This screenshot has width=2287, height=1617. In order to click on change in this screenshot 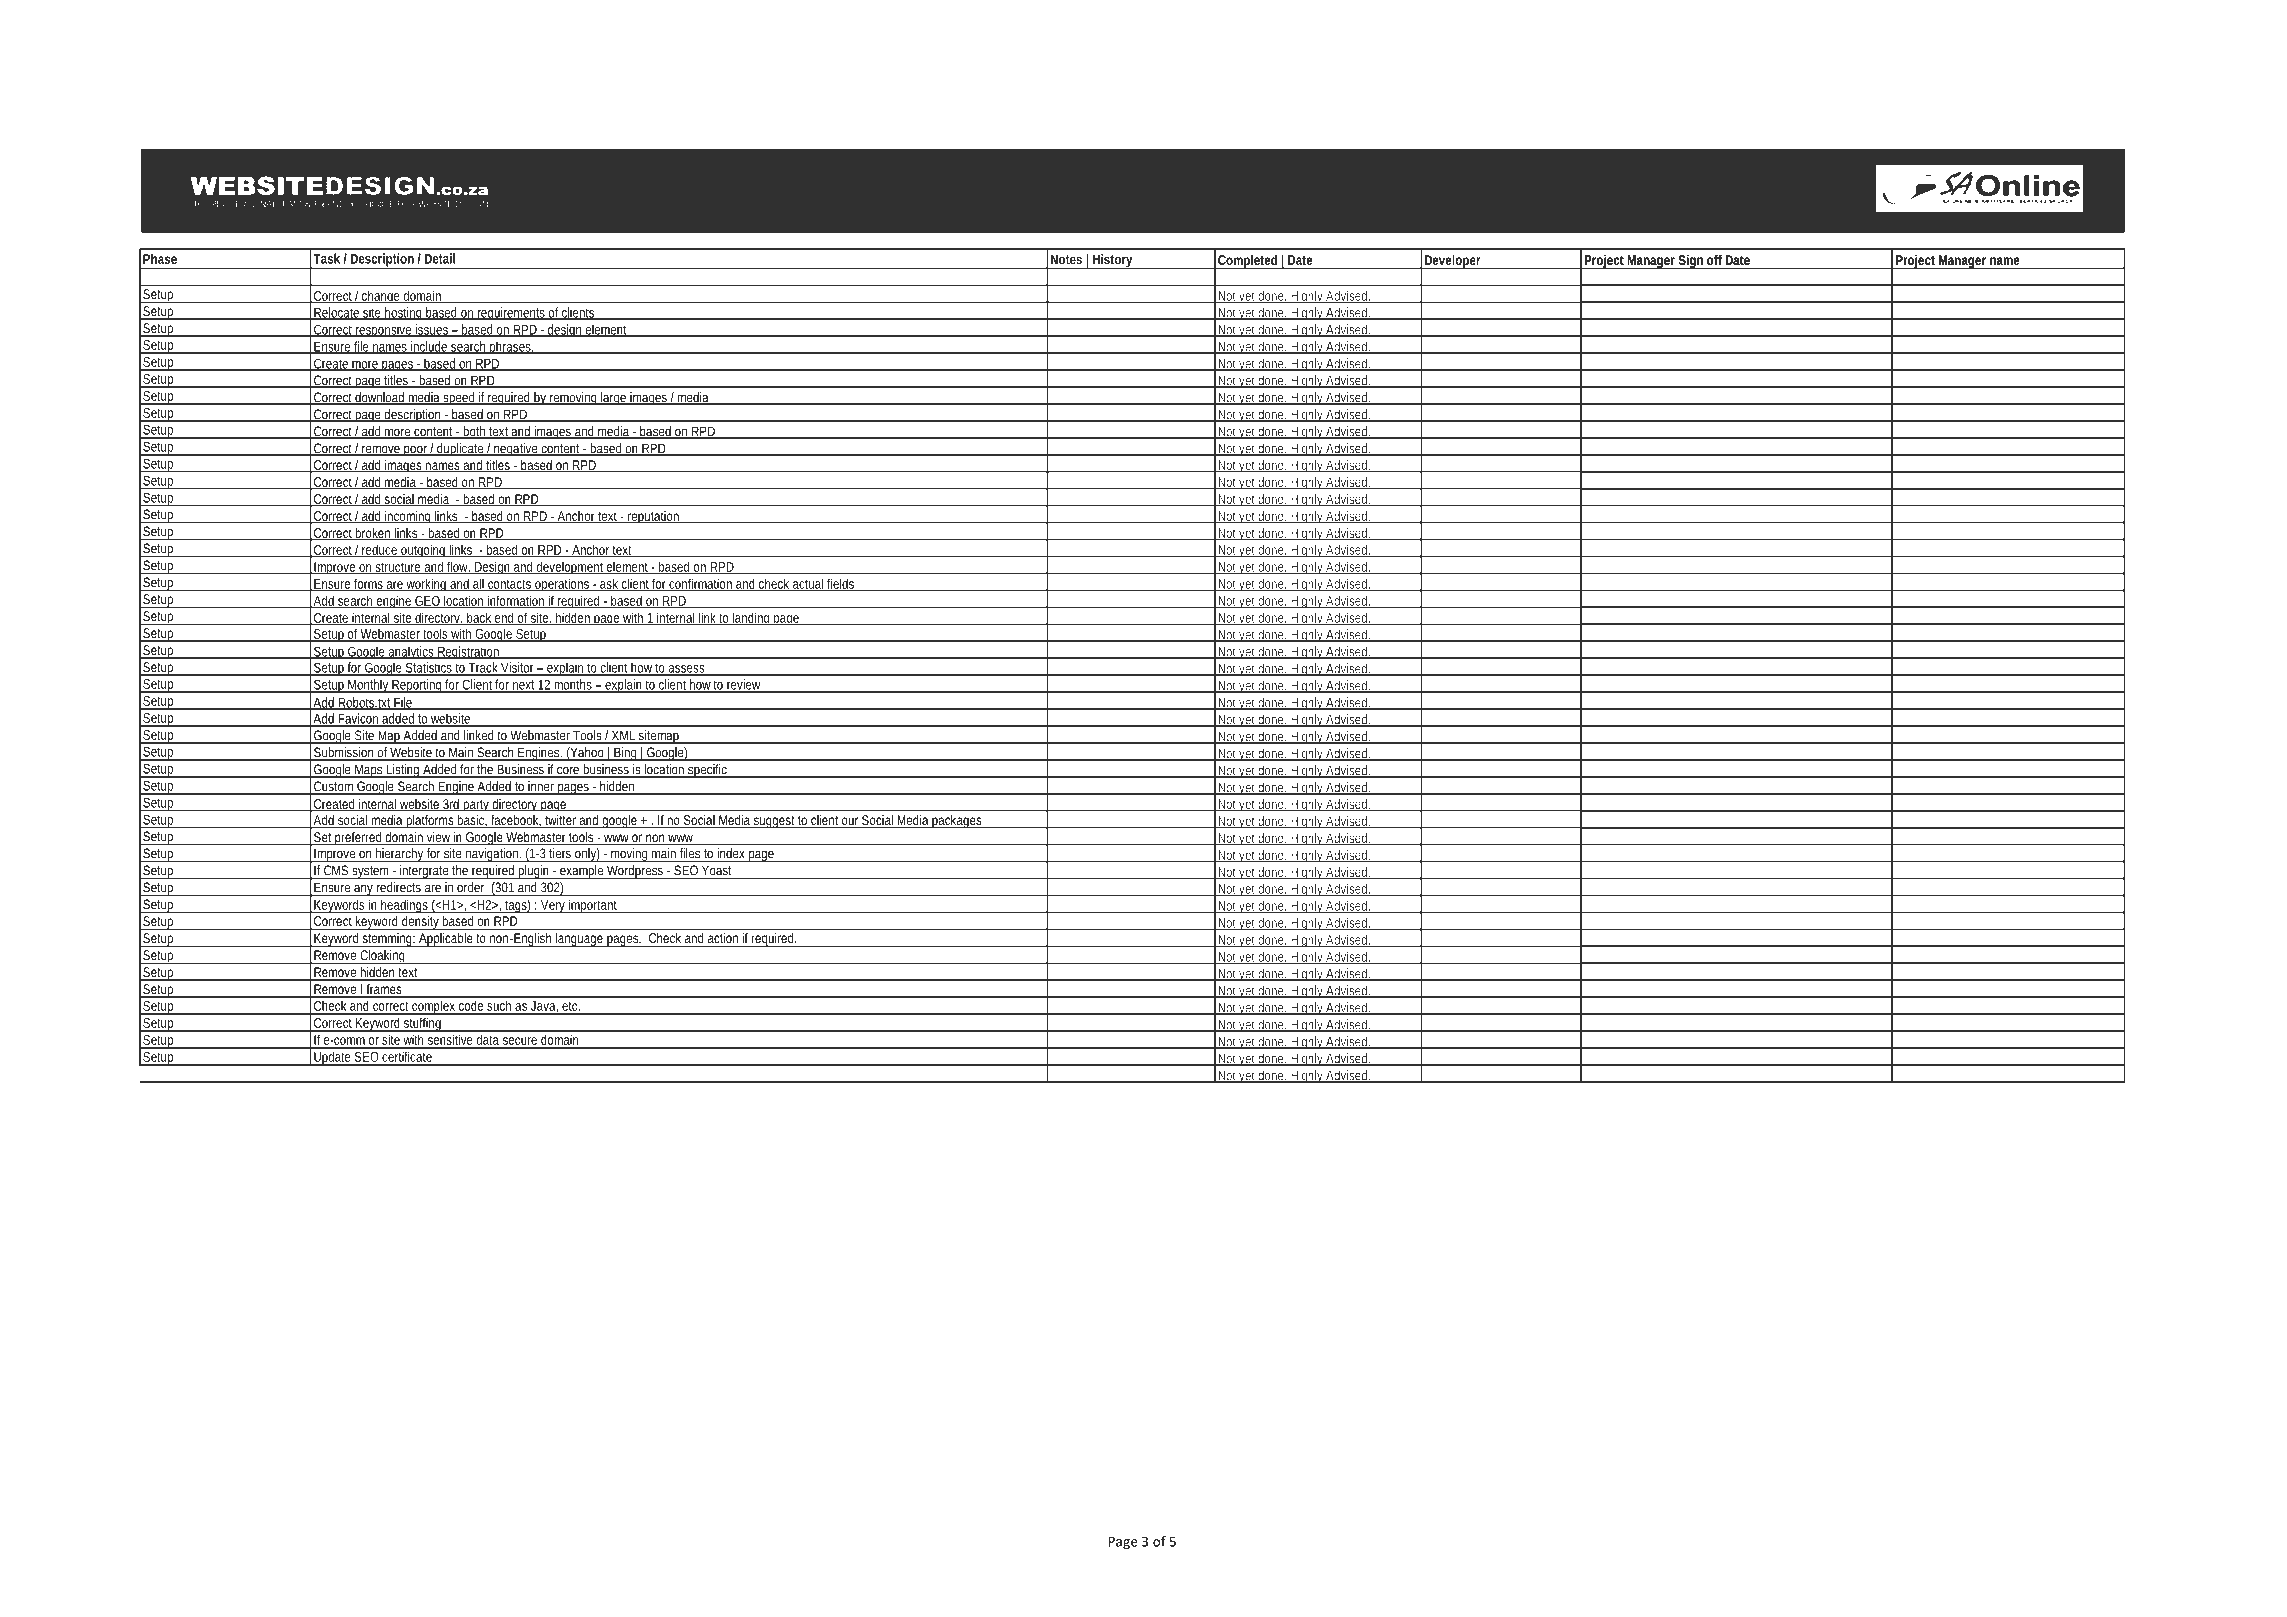, I will do `click(381, 296)`.
